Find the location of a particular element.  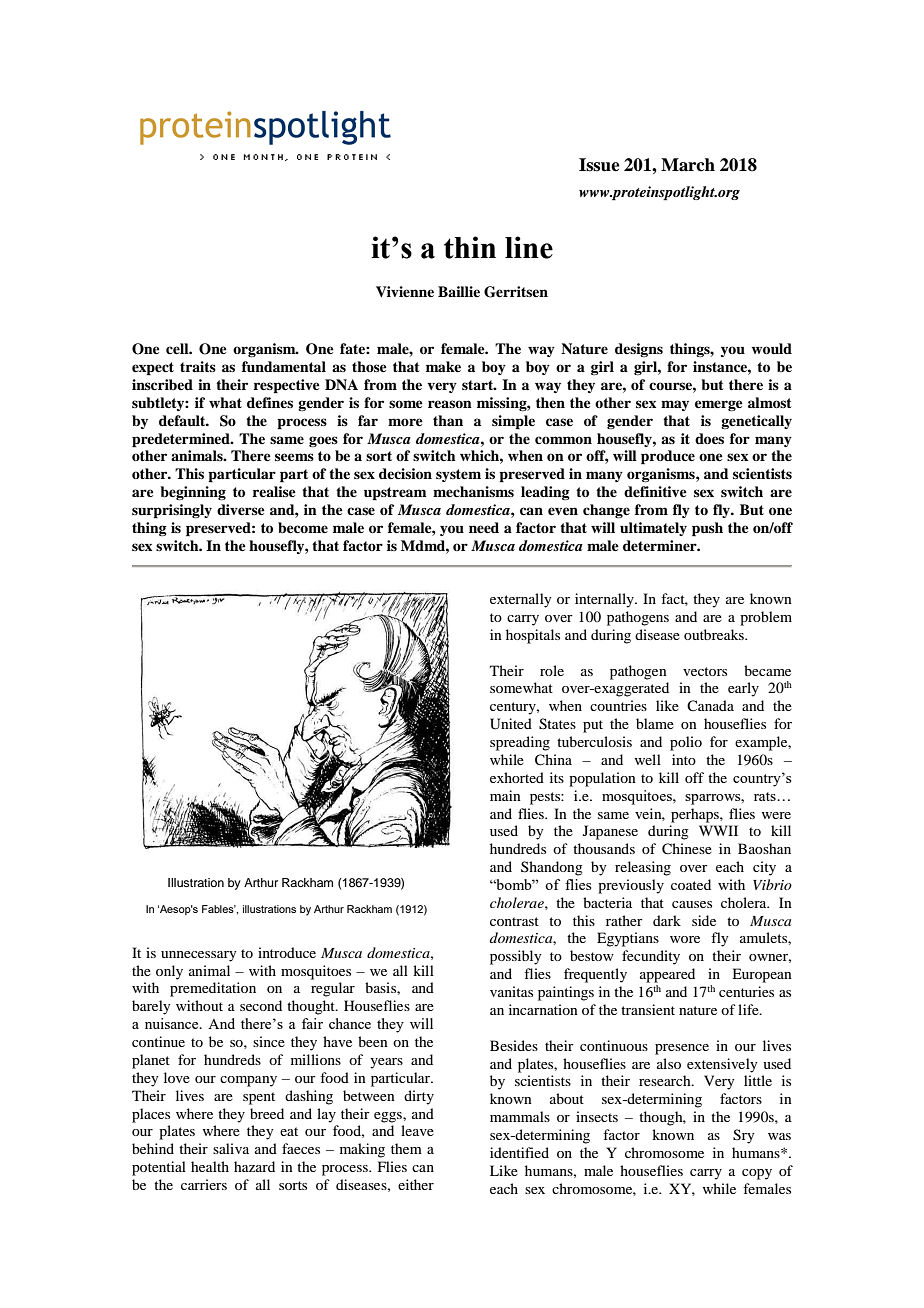

vectors is located at coordinates (705, 671).
